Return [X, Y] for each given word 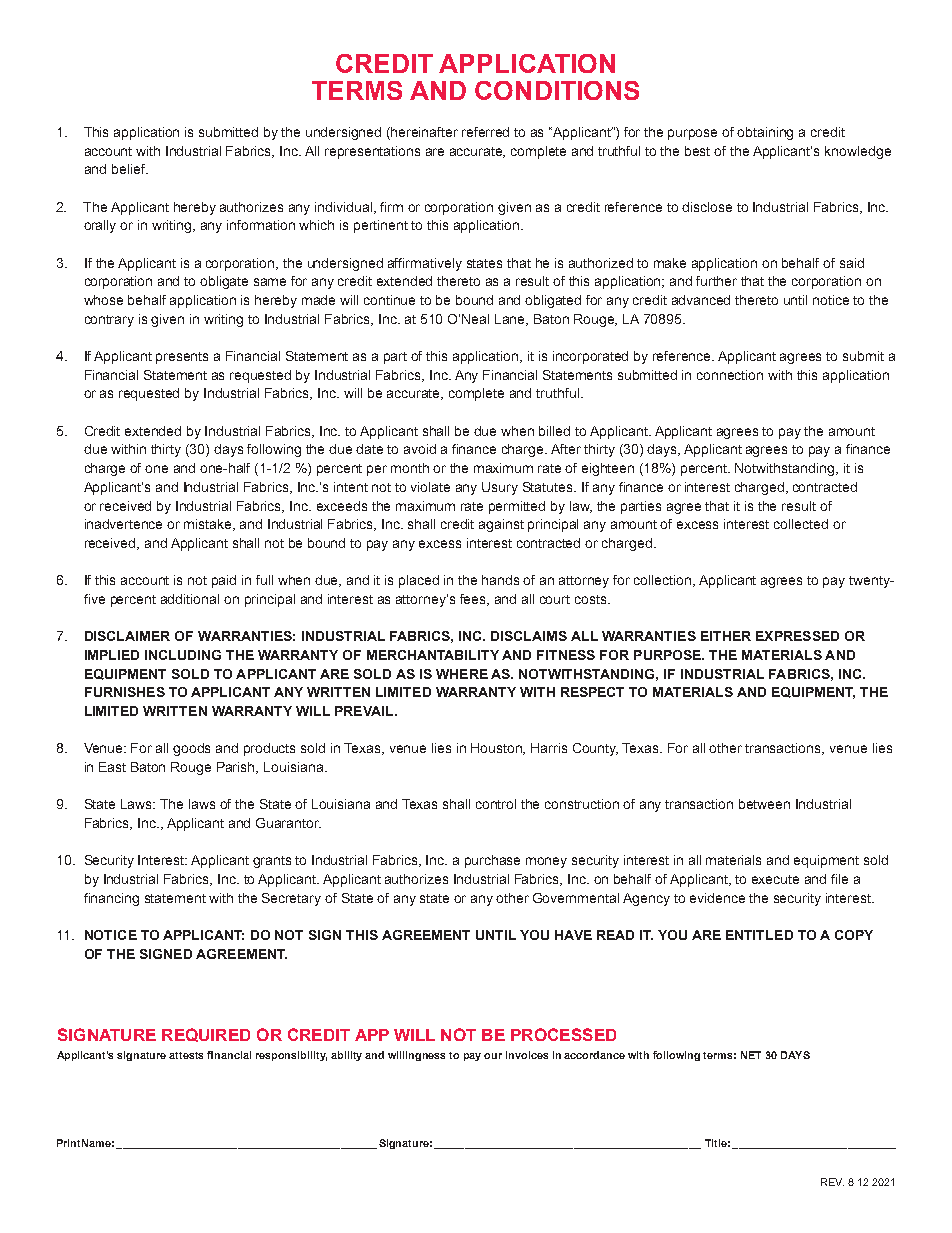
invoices [527, 1055]
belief [130, 169]
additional [190, 599]
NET [751, 1055]
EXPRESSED [797, 636]
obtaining [765, 133]
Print [68, 1143]
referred [485, 132]
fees [474, 600]
